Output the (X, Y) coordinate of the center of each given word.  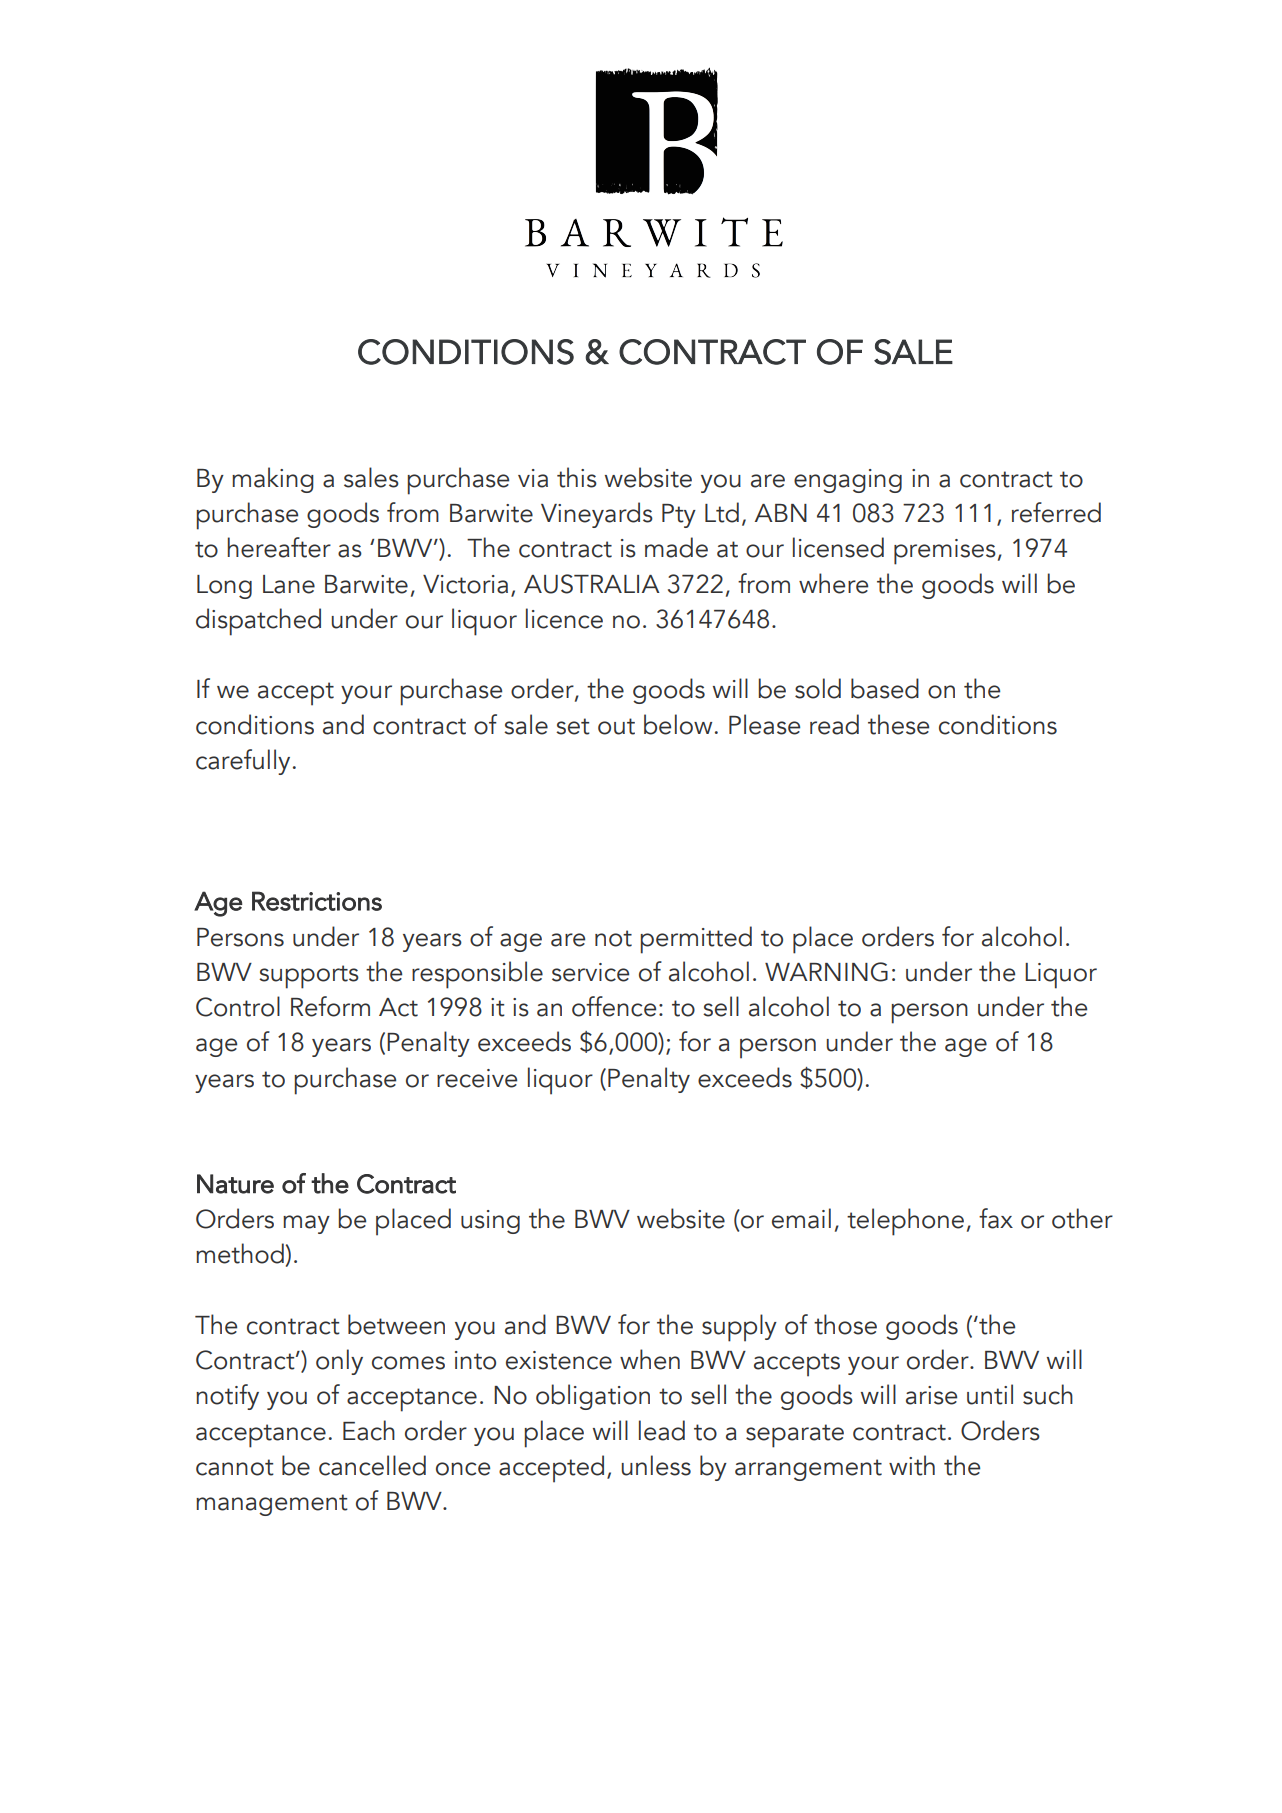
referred (1056, 512)
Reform (330, 1006)
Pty (679, 516)
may (306, 1224)
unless (656, 1465)
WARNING (826, 972)
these (898, 724)
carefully (243, 762)
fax (996, 1218)
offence (614, 1006)
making (273, 480)
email (801, 1218)
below (678, 724)
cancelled (372, 1465)
